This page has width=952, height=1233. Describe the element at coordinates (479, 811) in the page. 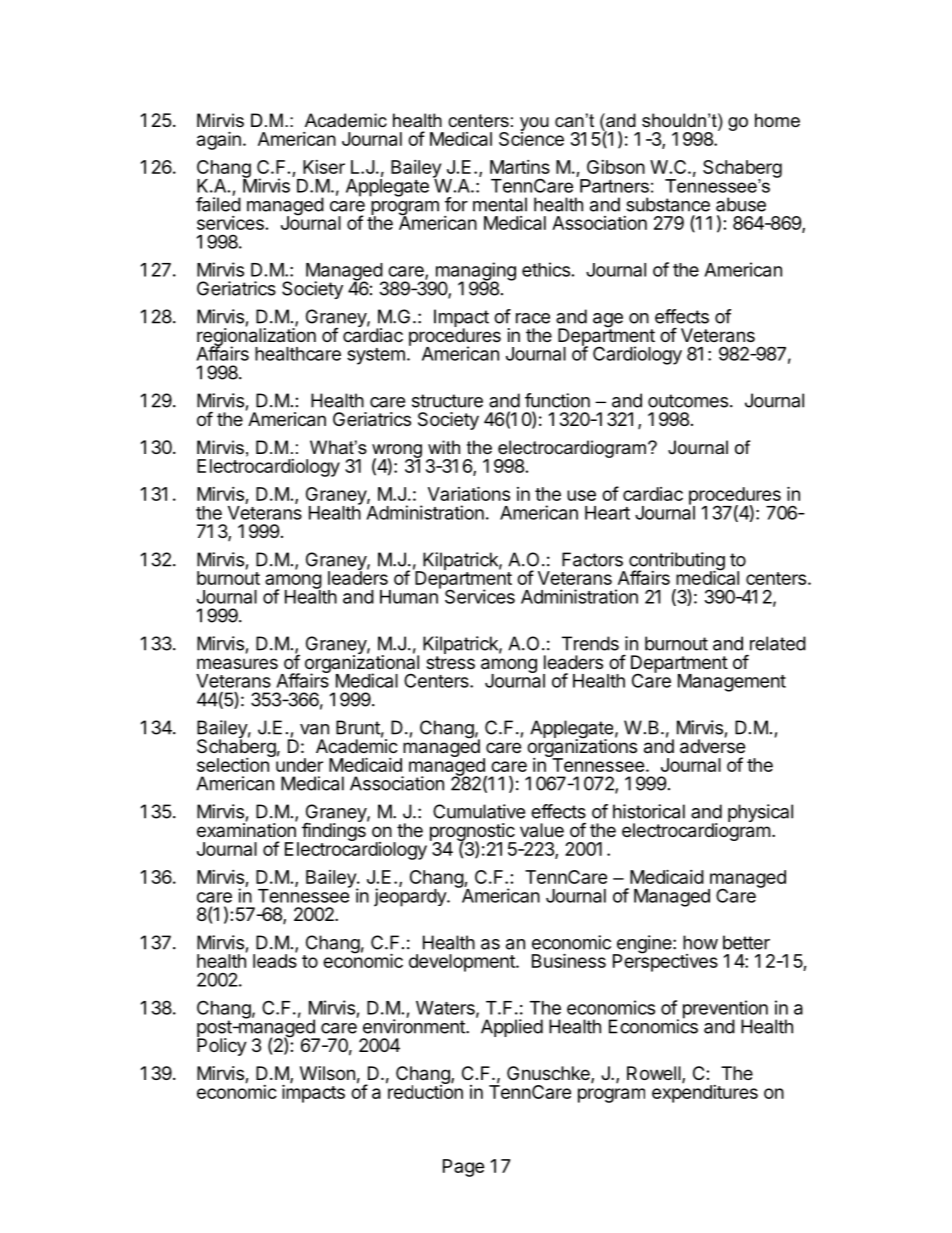

I see `Cumulative` at that location.
